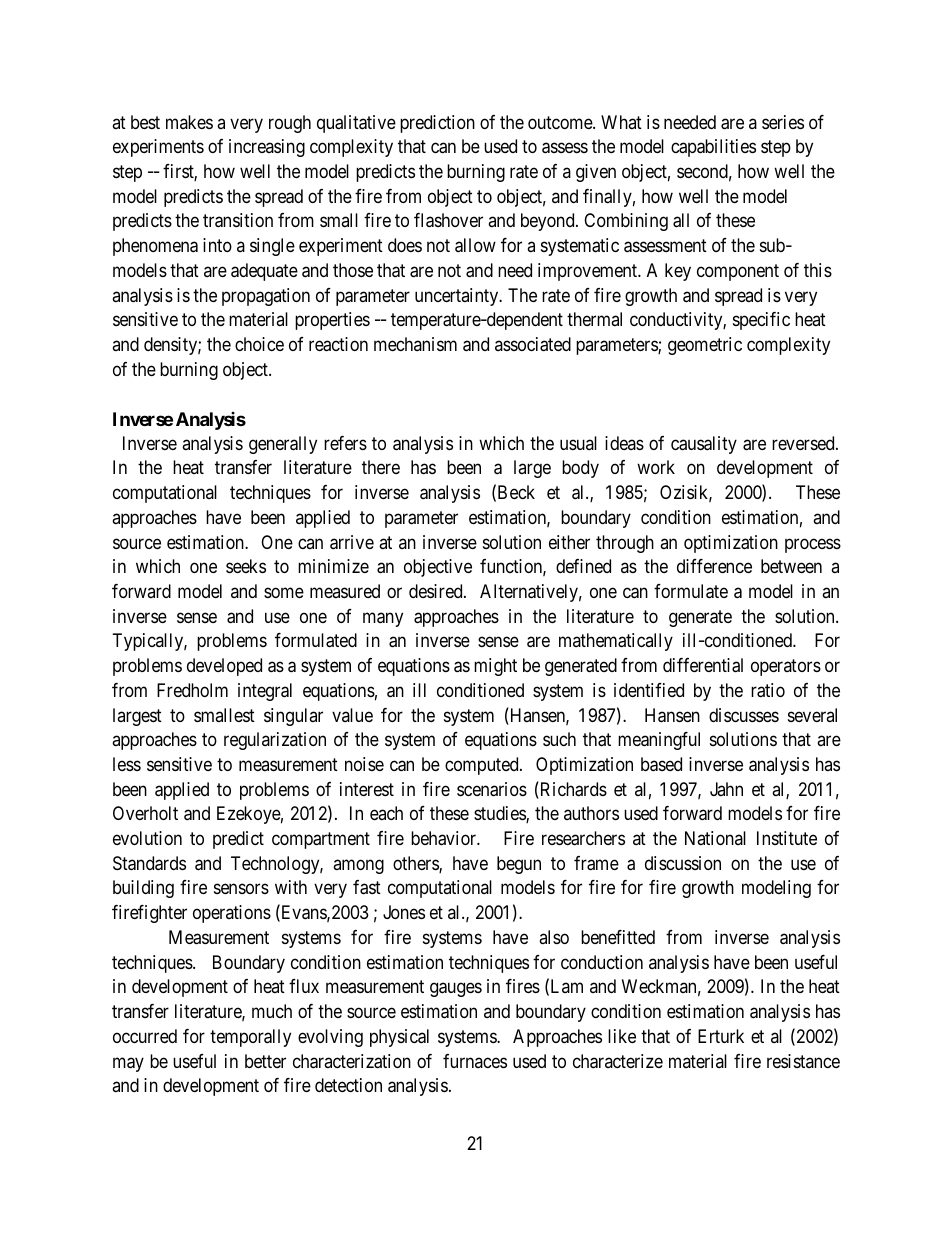 This screenshot has height=1233, width=952. Describe the element at coordinates (713, 148) in the screenshot. I see `capabilities` at that location.
